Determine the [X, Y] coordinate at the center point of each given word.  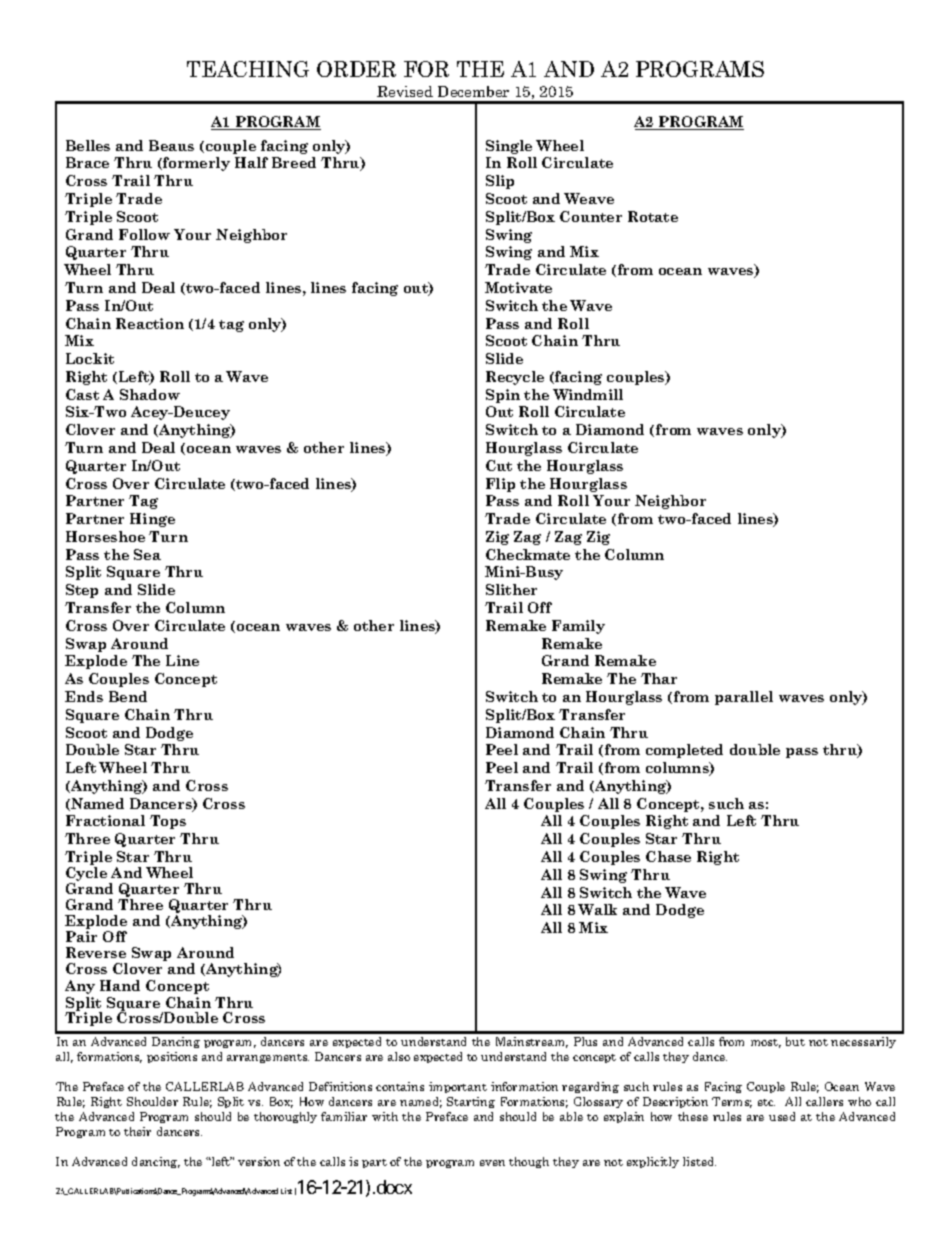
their [137, 1131]
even [492, 1163]
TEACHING [248, 69]
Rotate [653, 216]
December [473, 91]
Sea [147, 554]
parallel [744, 698]
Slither [511, 589]
